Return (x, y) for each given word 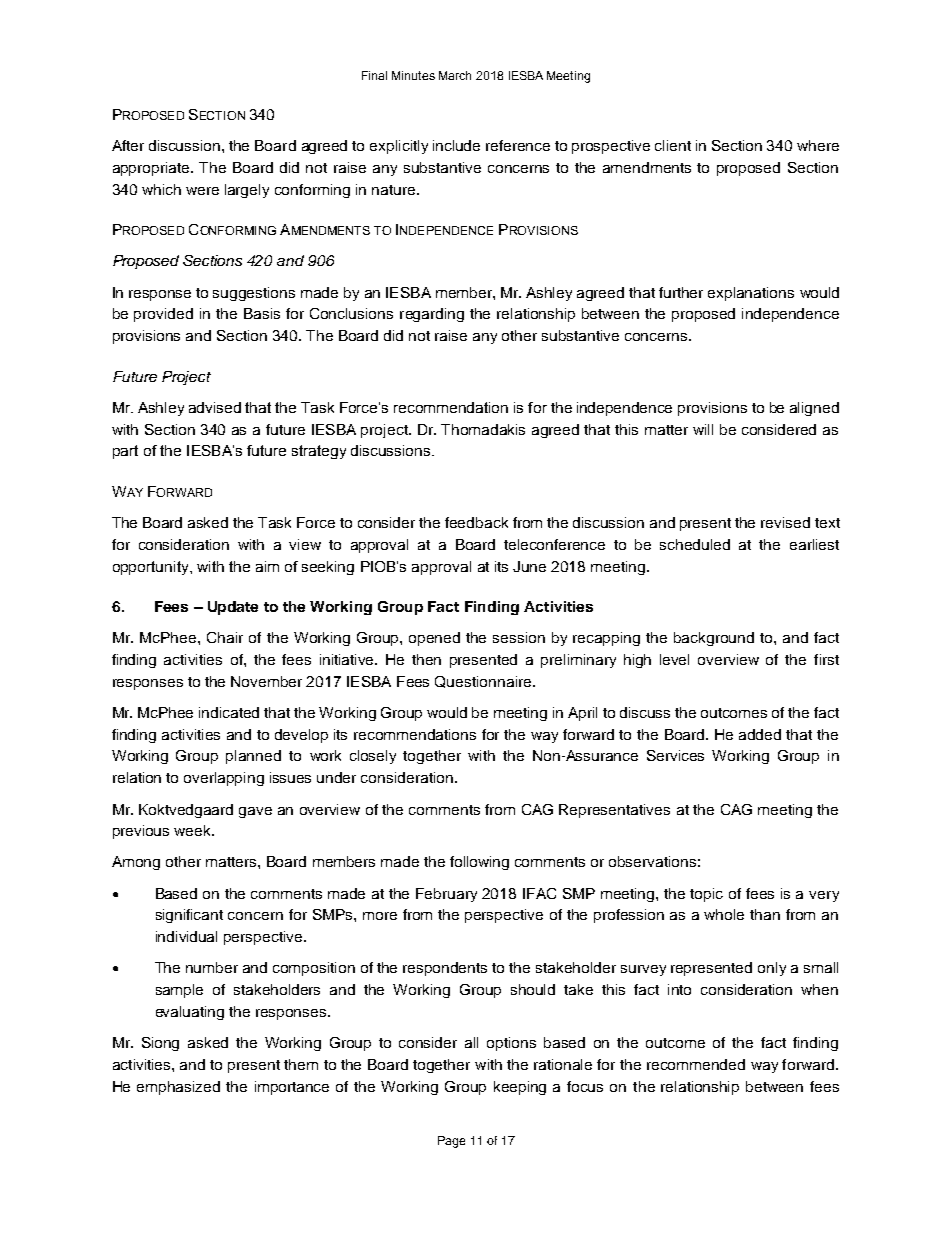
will (703, 429)
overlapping (224, 779)
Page (451, 1142)
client (673, 145)
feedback (476, 522)
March (455, 75)
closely (373, 757)
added (760, 734)
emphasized (178, 1088)
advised (215, 407)
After (128, 145)
